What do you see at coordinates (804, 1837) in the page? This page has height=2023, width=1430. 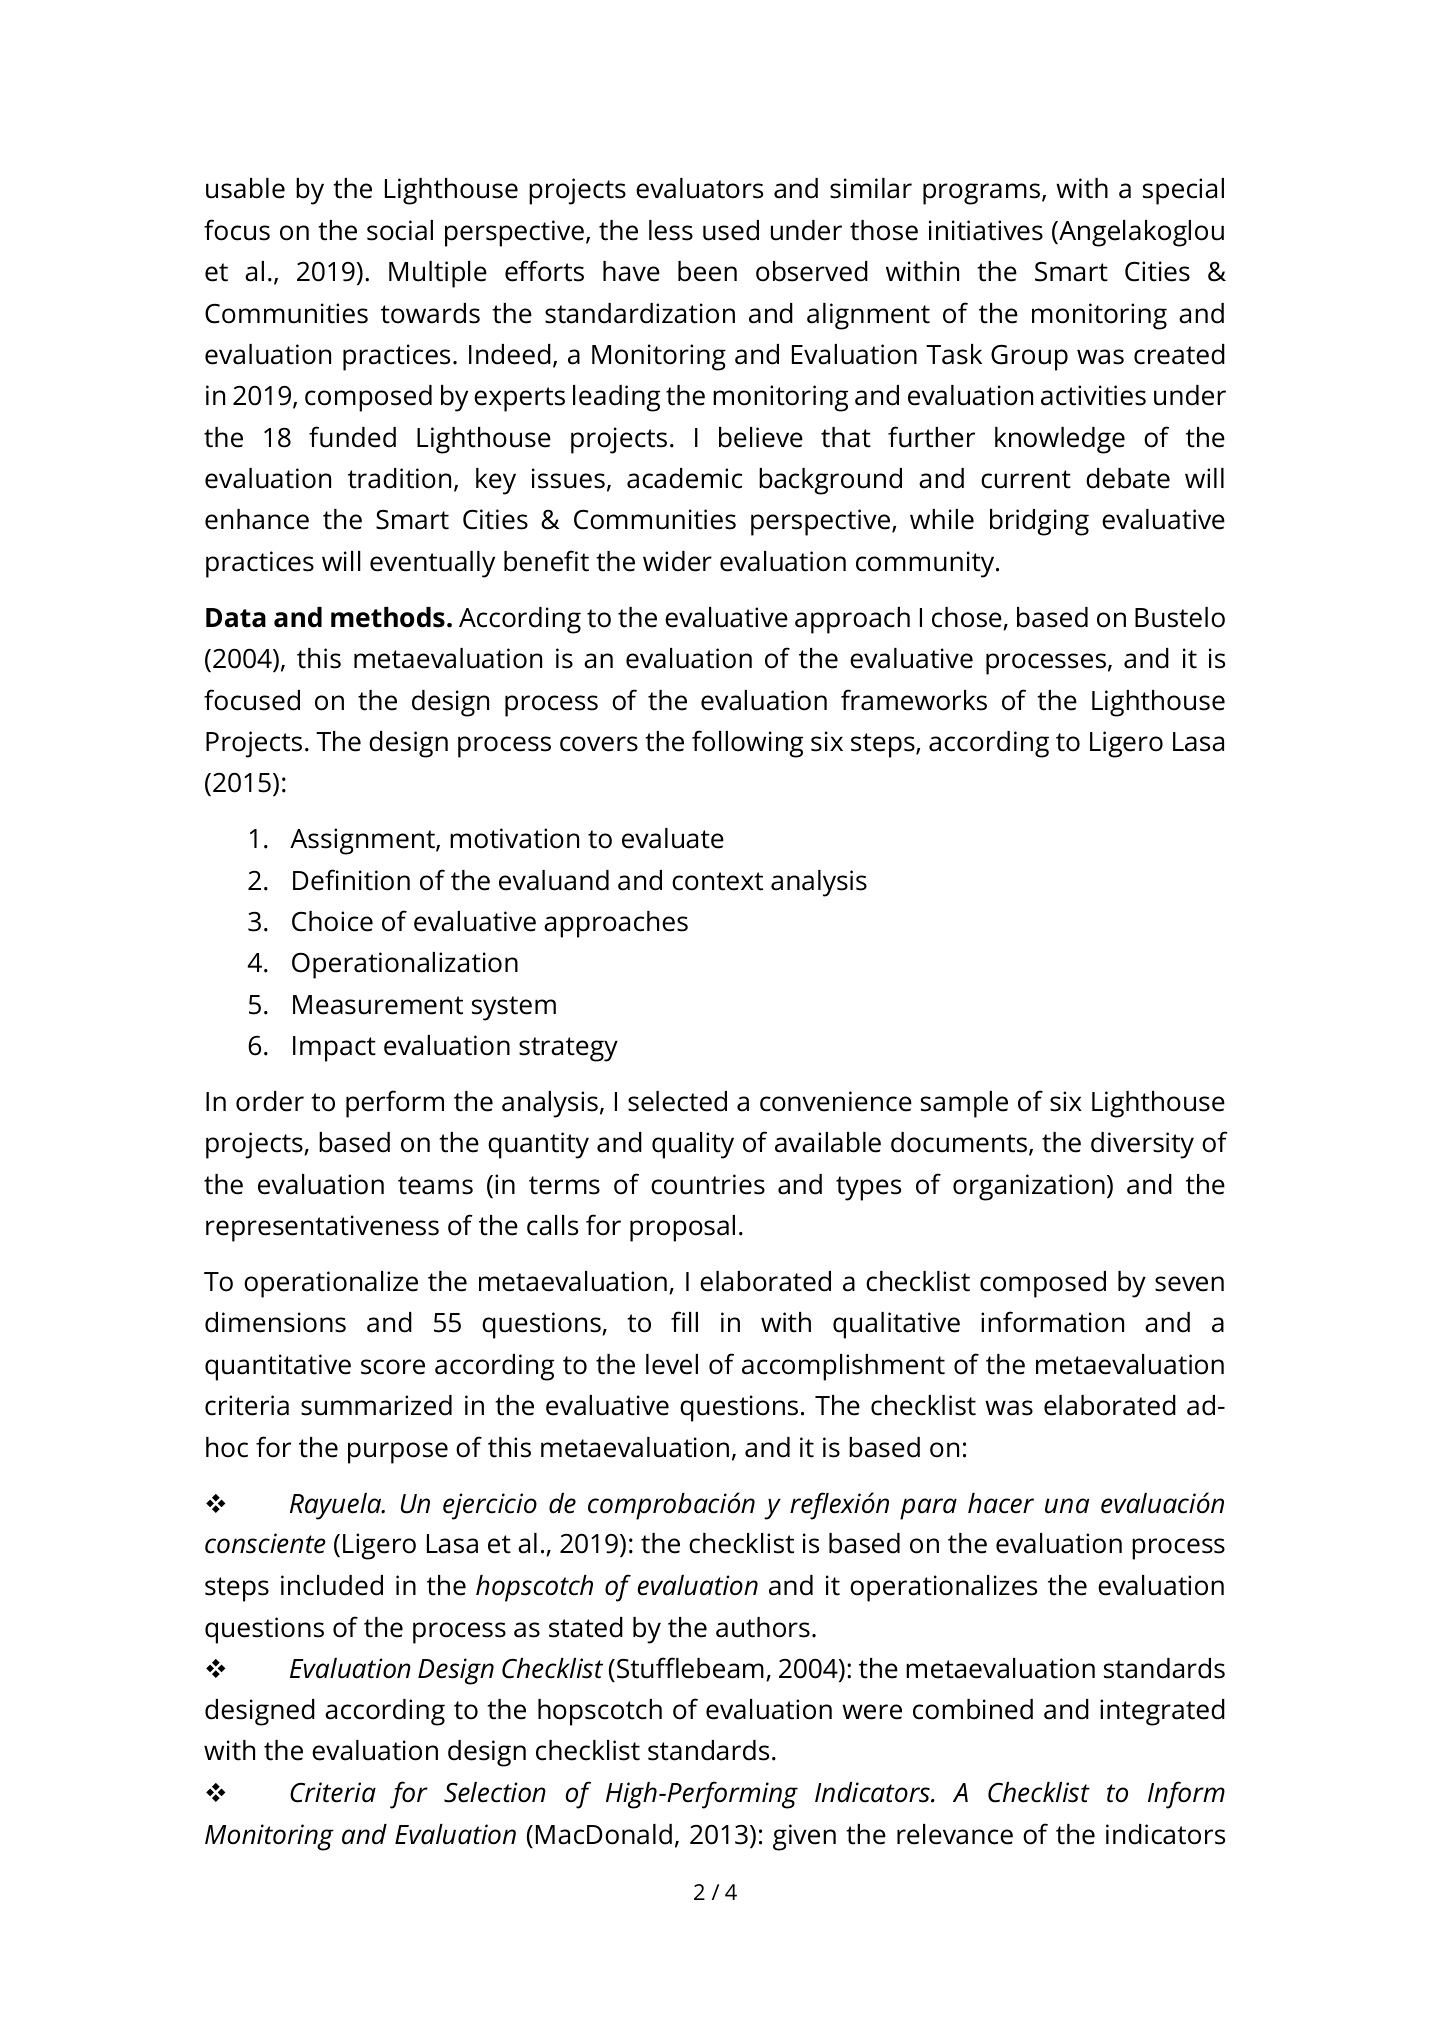 I see `given` at bounding box center [804, 1837].
